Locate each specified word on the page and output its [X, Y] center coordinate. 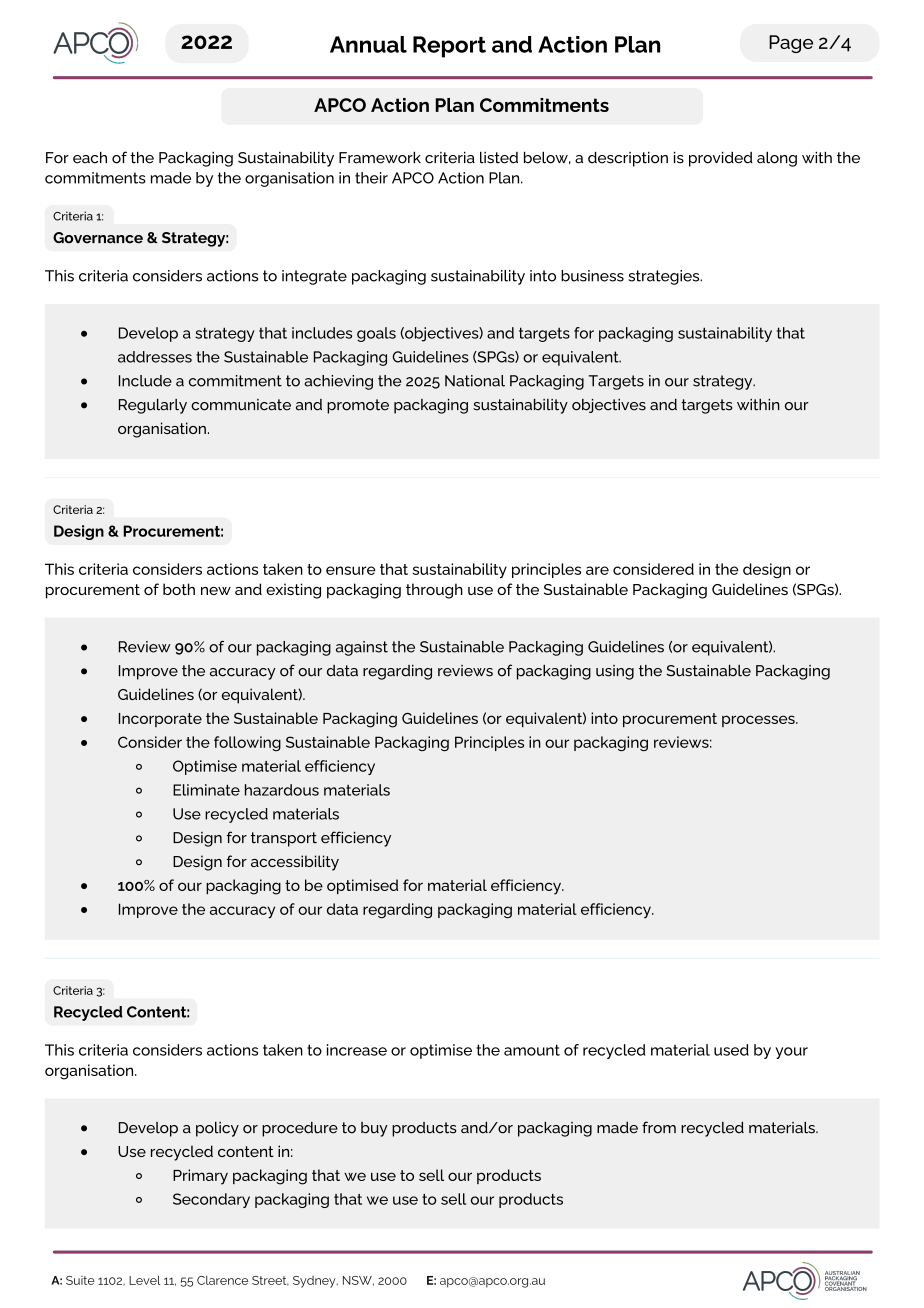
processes [759, 721]
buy [374, 1129]
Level [145, 1280]
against [362, 648]
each [90, 157]
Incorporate [160, 720]
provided [721, 159]
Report [449, 47]
